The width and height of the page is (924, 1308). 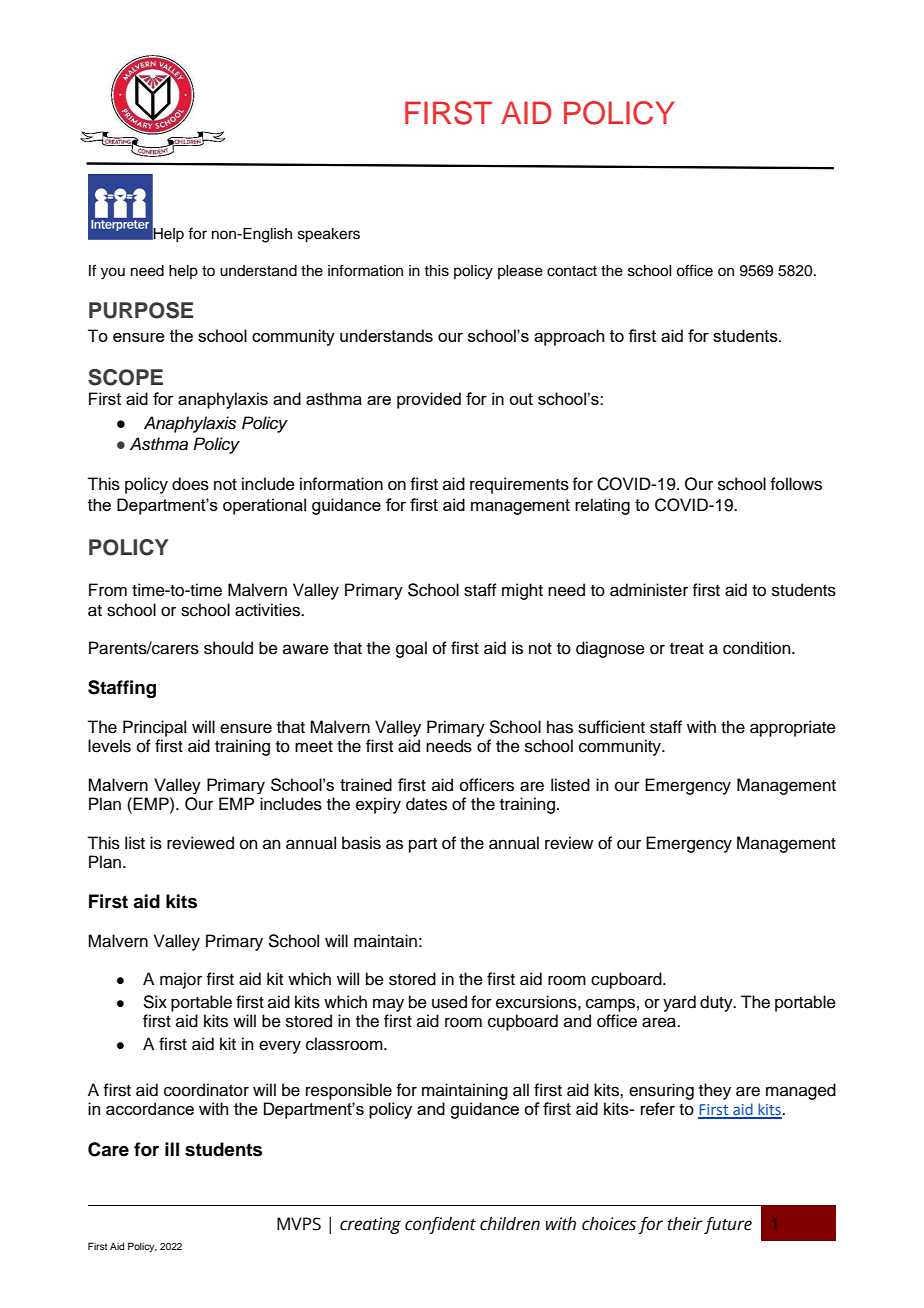 I want to click on confident, so click(x=440, y=1225).
